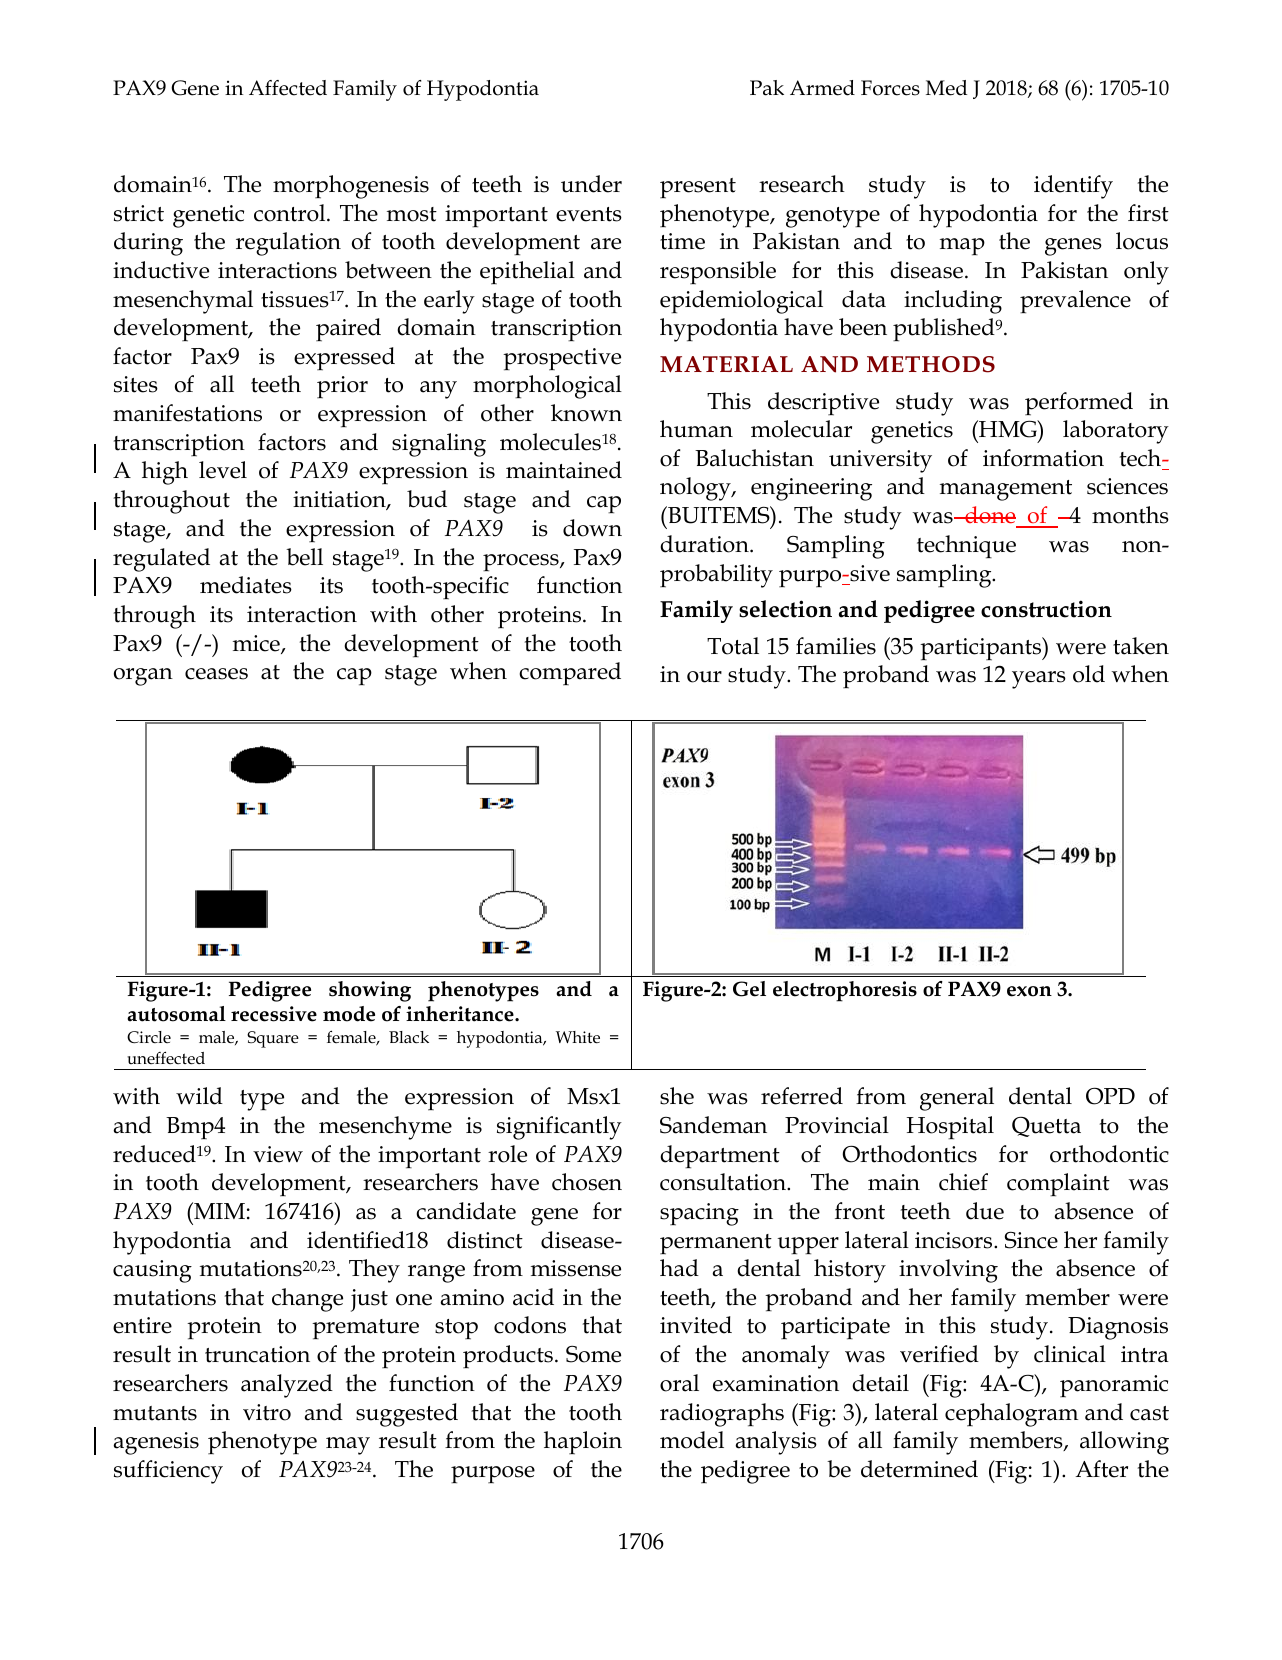 The width and height of the image is (1282, 1660). Describe the element at coordinates (1110, 1096) in the image. I see `OPD` at that location.
